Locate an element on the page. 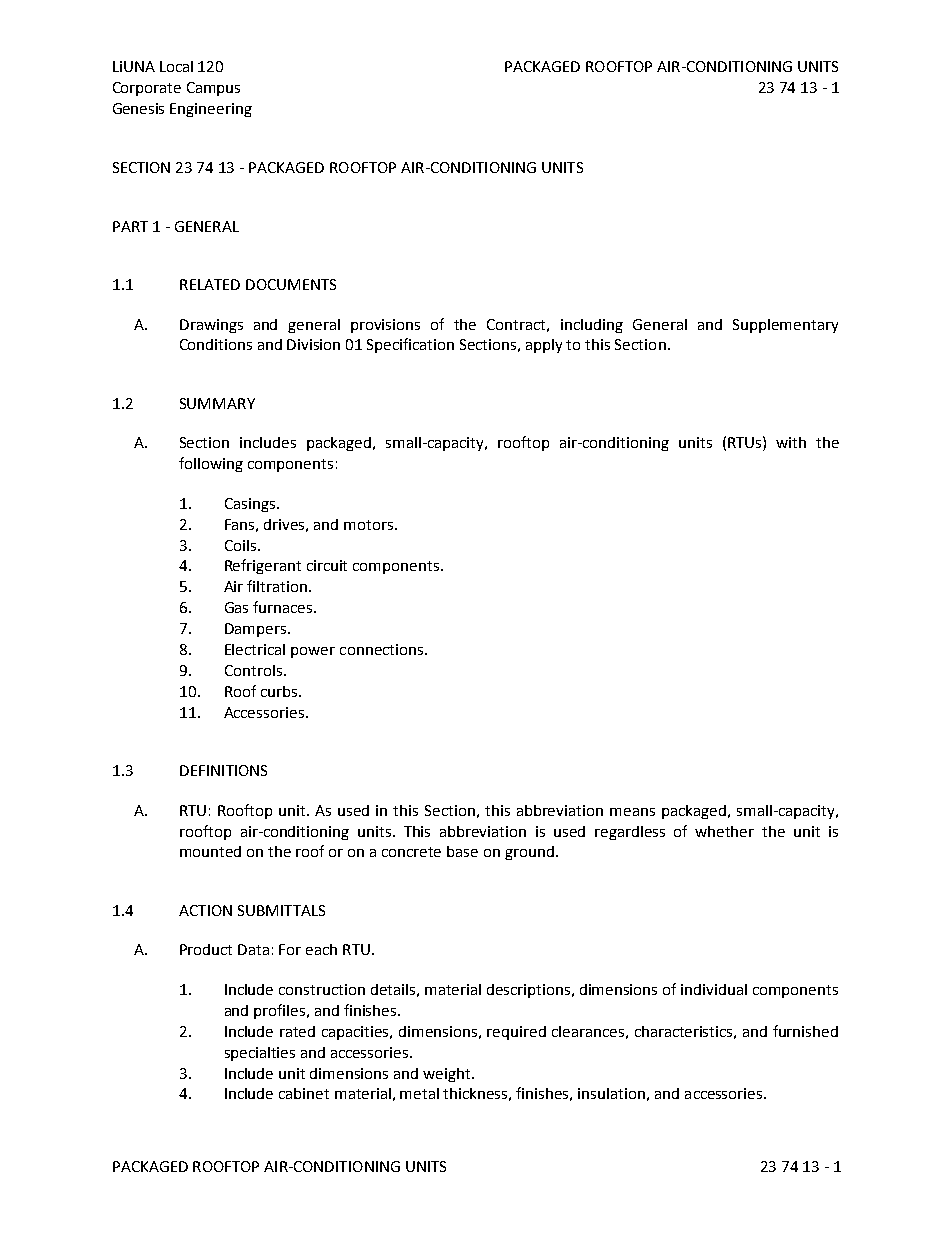 The width and height of the document is (952, 1233). Controls is located at coordinates (253, 670).
